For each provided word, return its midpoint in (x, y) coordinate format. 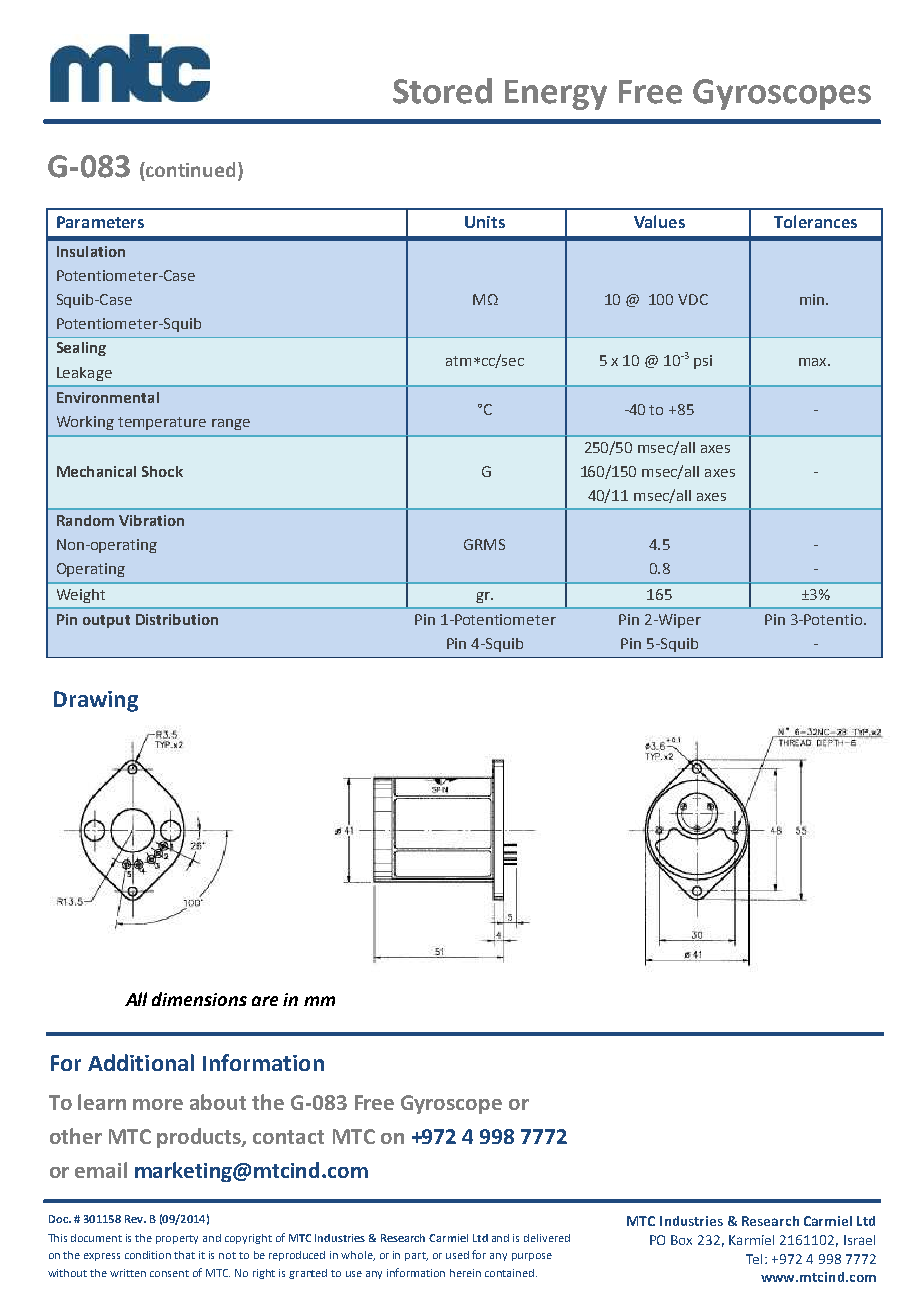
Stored (442, 91)
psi (703, 362)
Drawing (96, 701)
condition (148, 1255)
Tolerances (815, 221)
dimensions (199, 999)
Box (681, 1240)
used (457, 1255)
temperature (162, 423)
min (813, 299)
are (265, 1001)
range (231, 424)
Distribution (177, 619)
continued (191, 171)
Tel (754, 1259)
